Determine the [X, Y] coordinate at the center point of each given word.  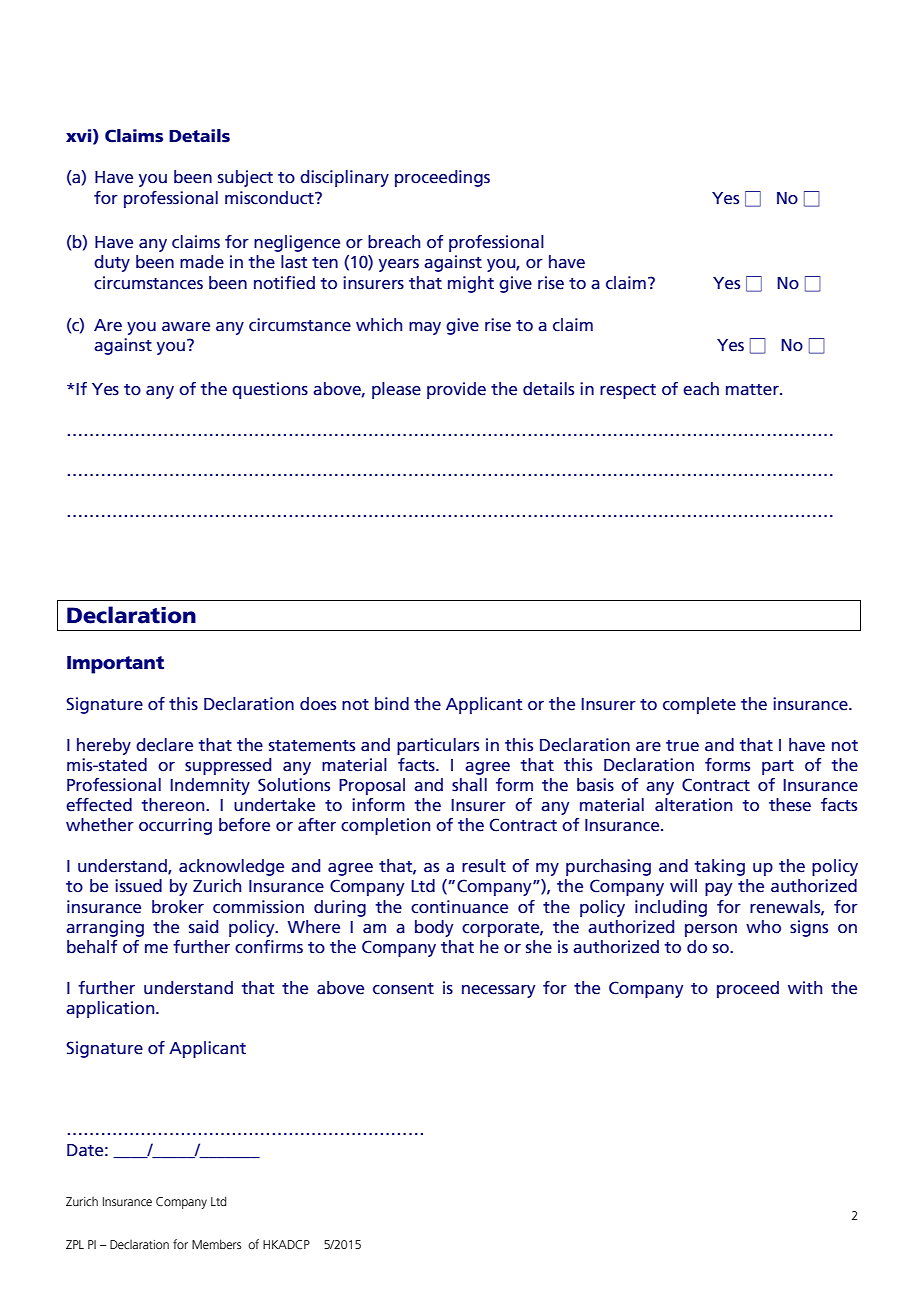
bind [392, 704]
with [805, 987]
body [434, 928]
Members [216, 1244]
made [202, 262]
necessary [498, 991]
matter [753, 390]
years [399, 265]
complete [699, 705]
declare [164, 745]
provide [456, 390]
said [203, 927]
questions [270, 390]
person [711, 930]
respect [628, 391]
